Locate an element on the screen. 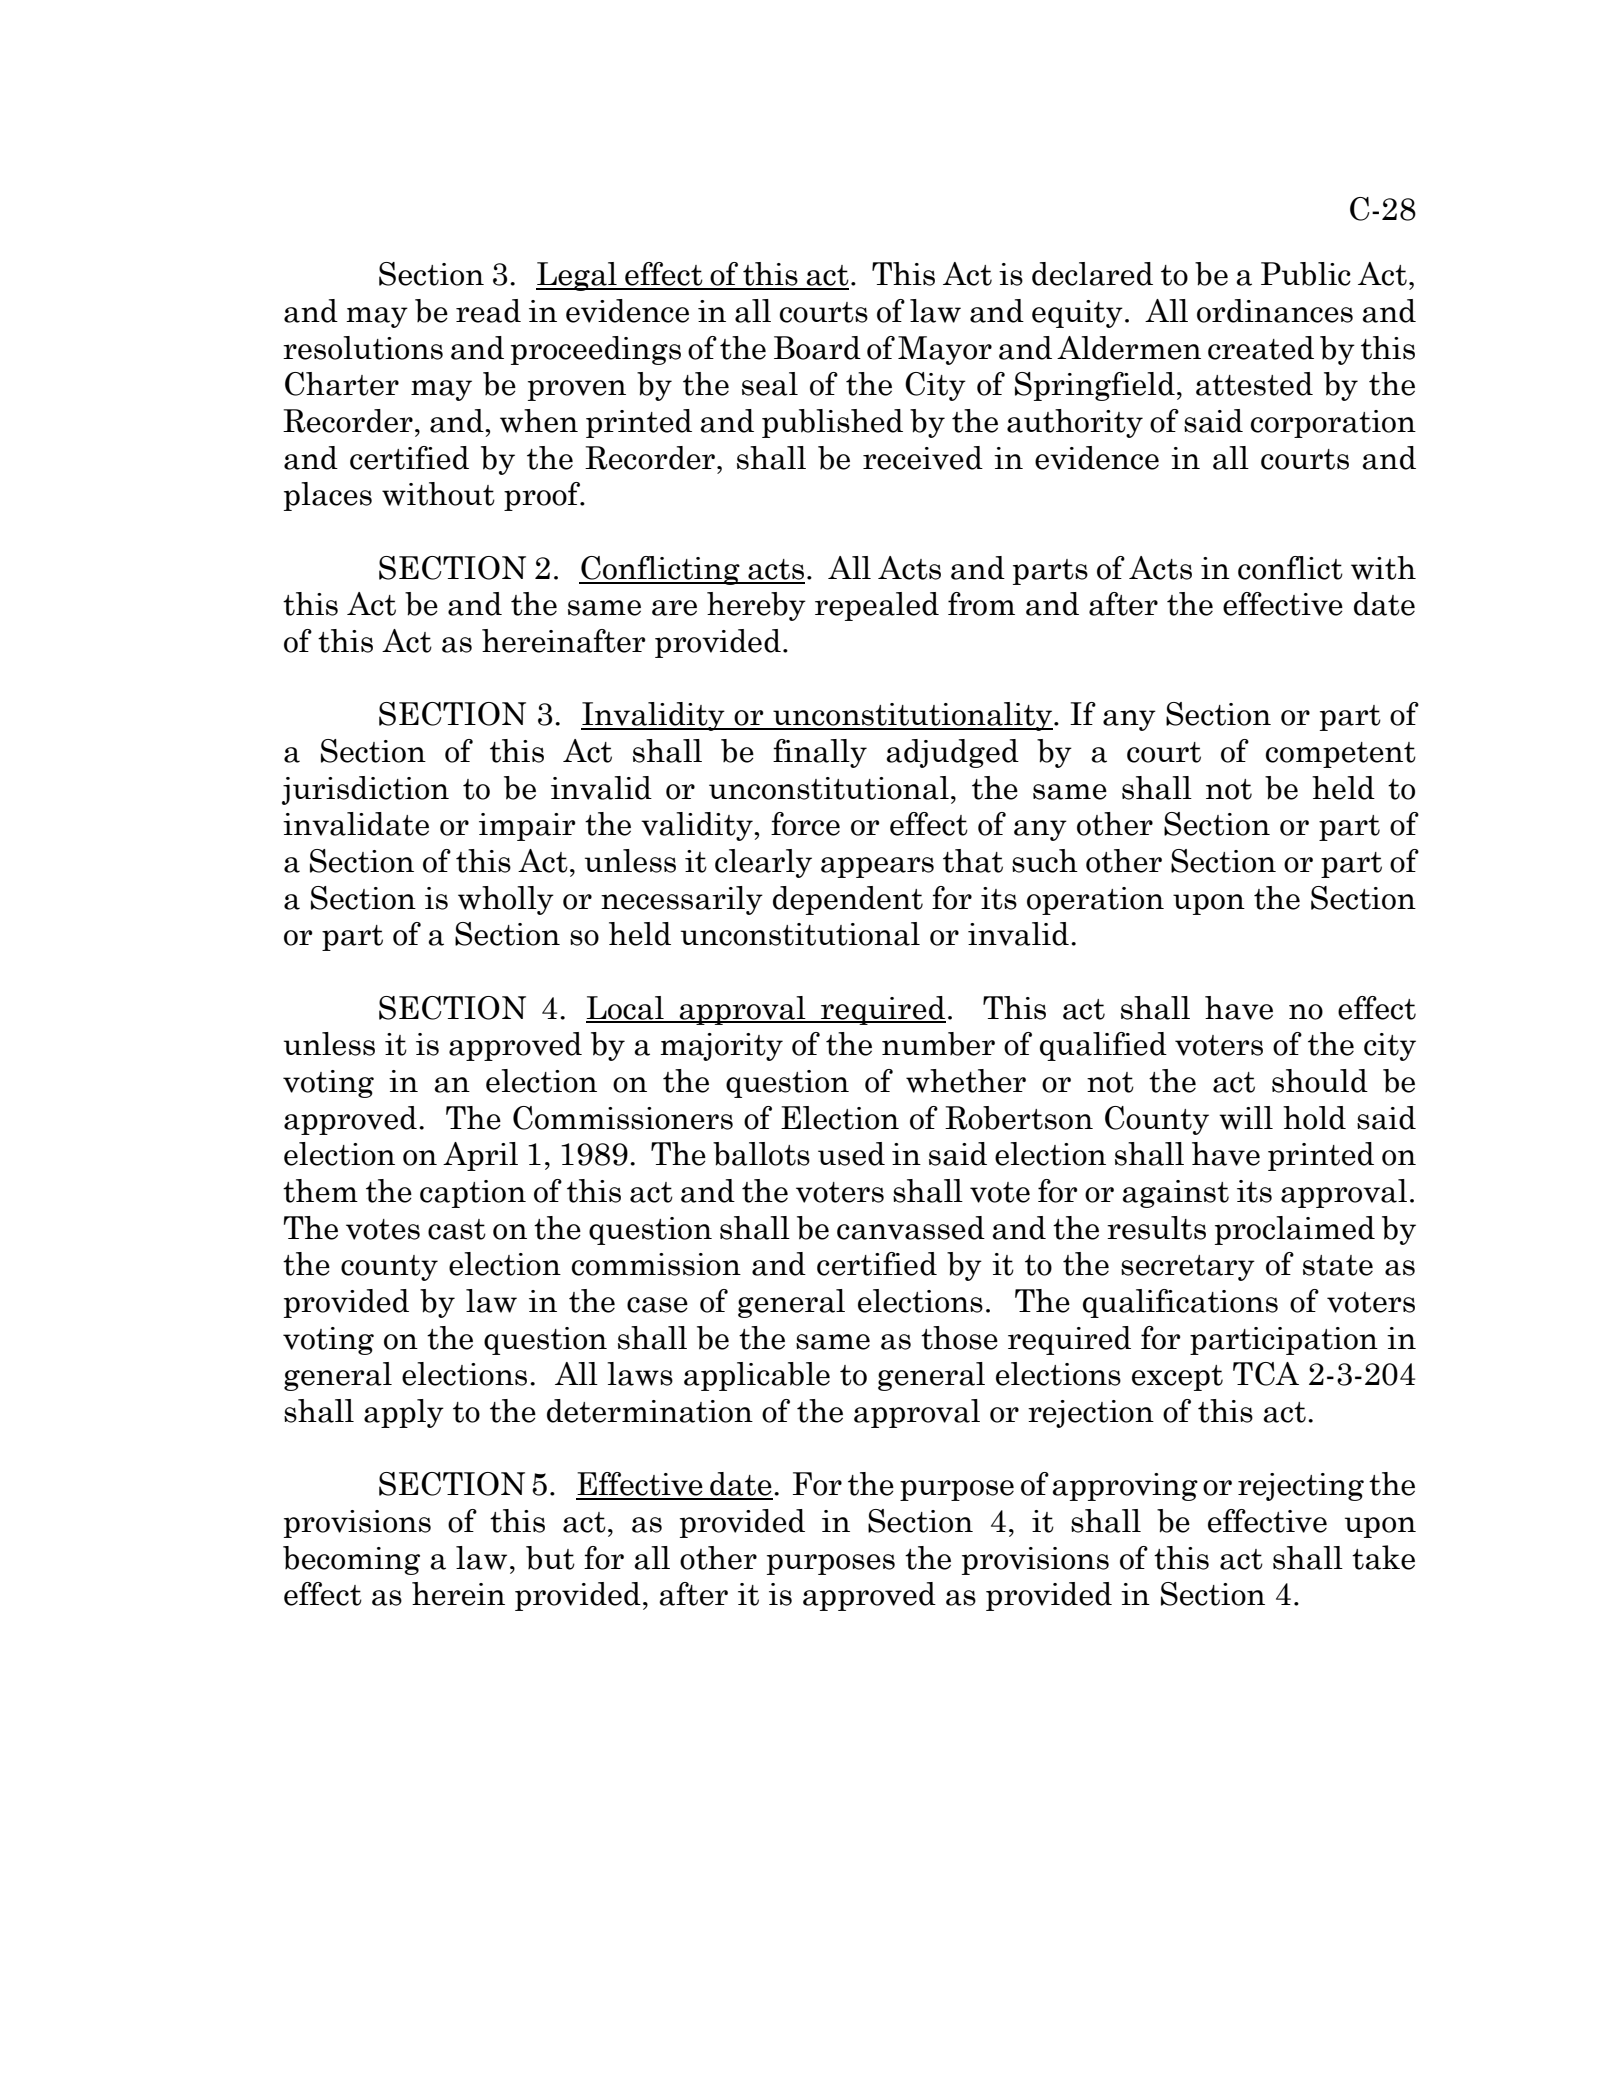 This screenshot has height=2077, width=1605. wholly is located at coordinates (506, 900).
